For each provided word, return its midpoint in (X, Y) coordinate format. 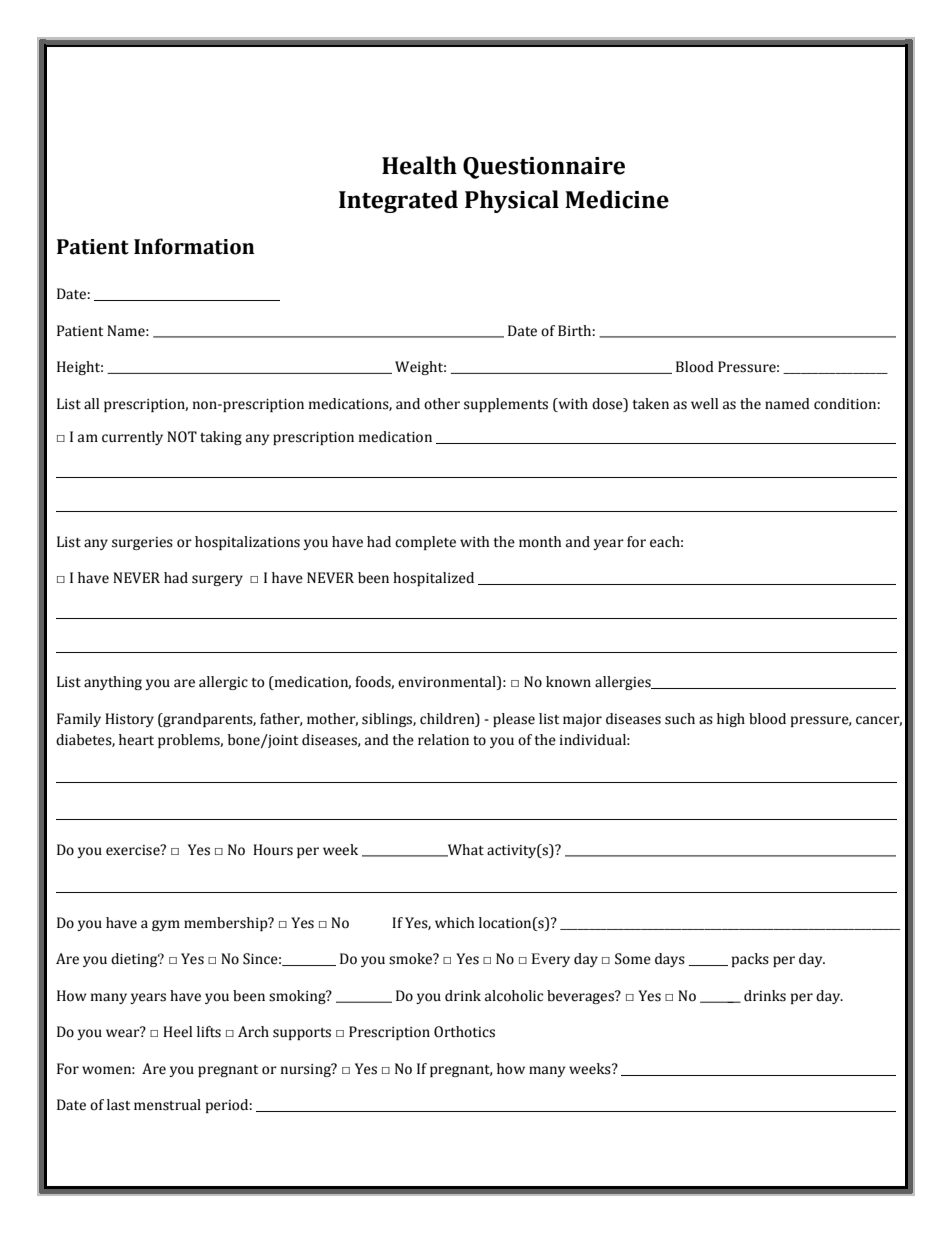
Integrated (398, 201)
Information (194, 246)
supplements (506, 405)
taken (650, 404)
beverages (581, 997)
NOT (182, 437)
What (465, 850)
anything (113, 683)
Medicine (617, 199)
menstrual (167, 1105)
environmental (448, 683)
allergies (624, 683)
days (670, 960)
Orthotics (464, 1032)
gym (166, 925)
